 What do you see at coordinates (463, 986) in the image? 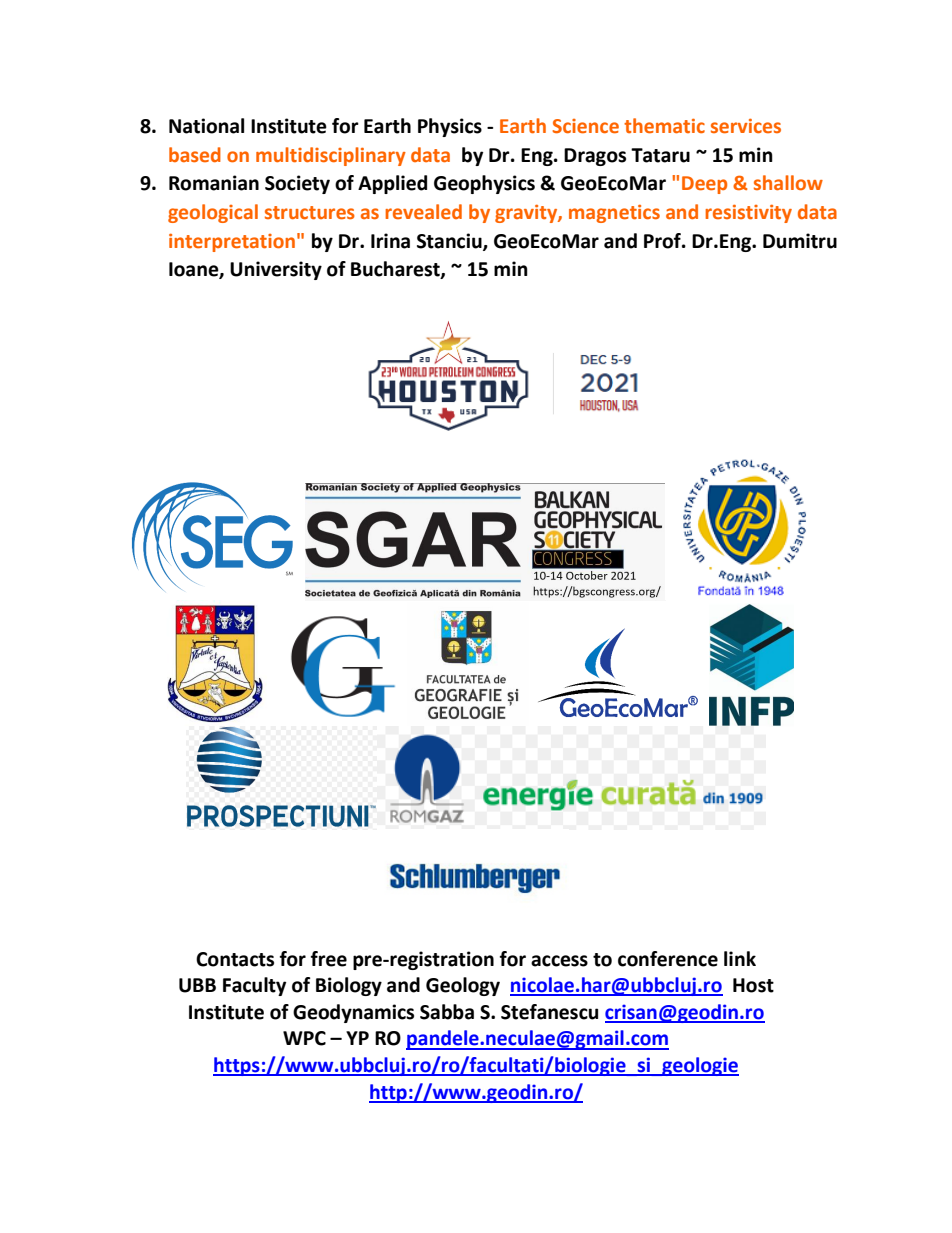
I see `Geology` at bounding box center [463, 986].
